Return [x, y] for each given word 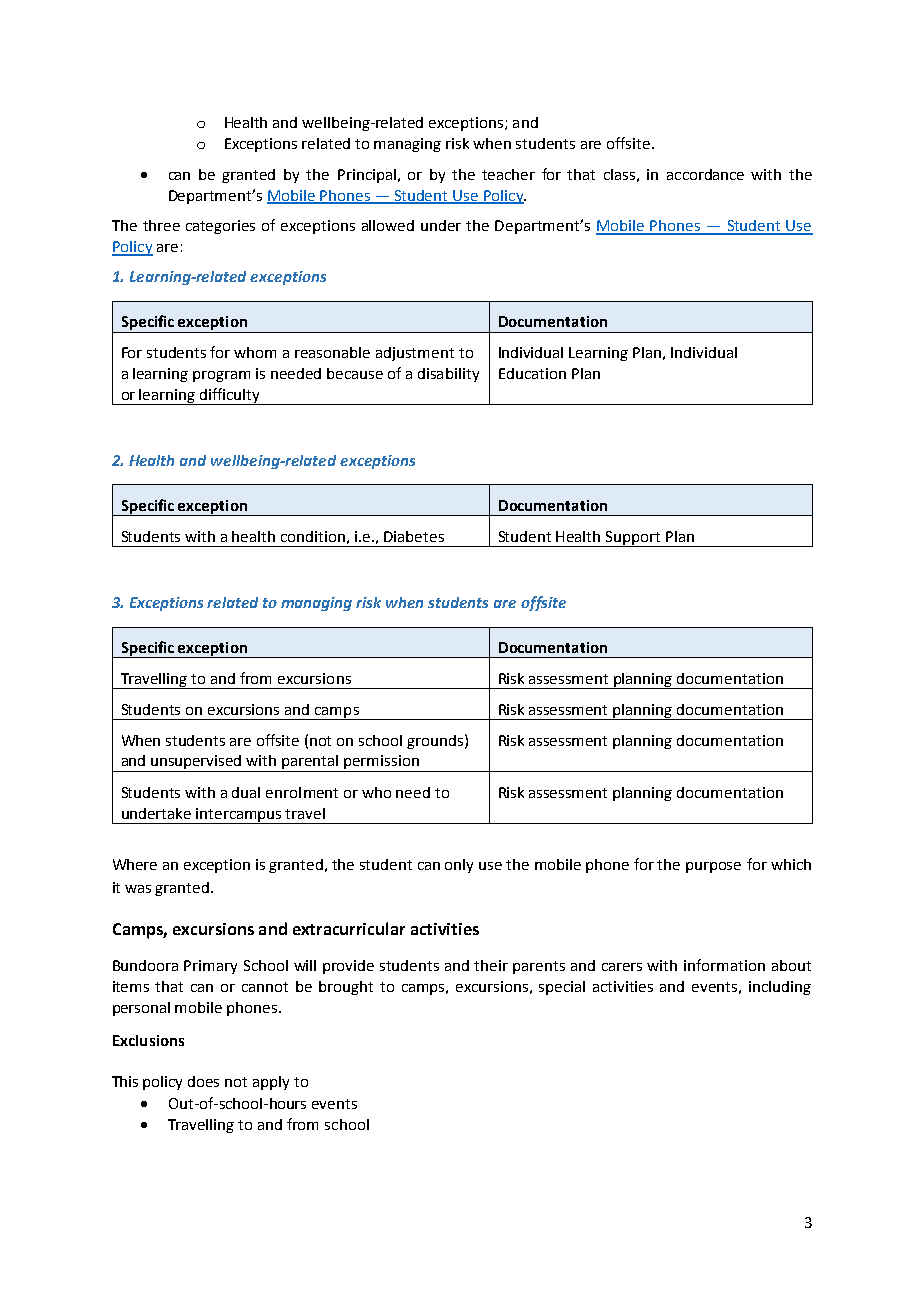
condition [313, 536]
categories [220, 227]
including [780, 988]
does [203, 1081]
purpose [713, 867]
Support [633, 539]
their [491, 965]
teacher [508, 174]
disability [448, 375]
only [459, 866]
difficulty [230, 396]
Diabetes [414, 536]
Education [532, 373]
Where [135, 864]
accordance [705, 174]
